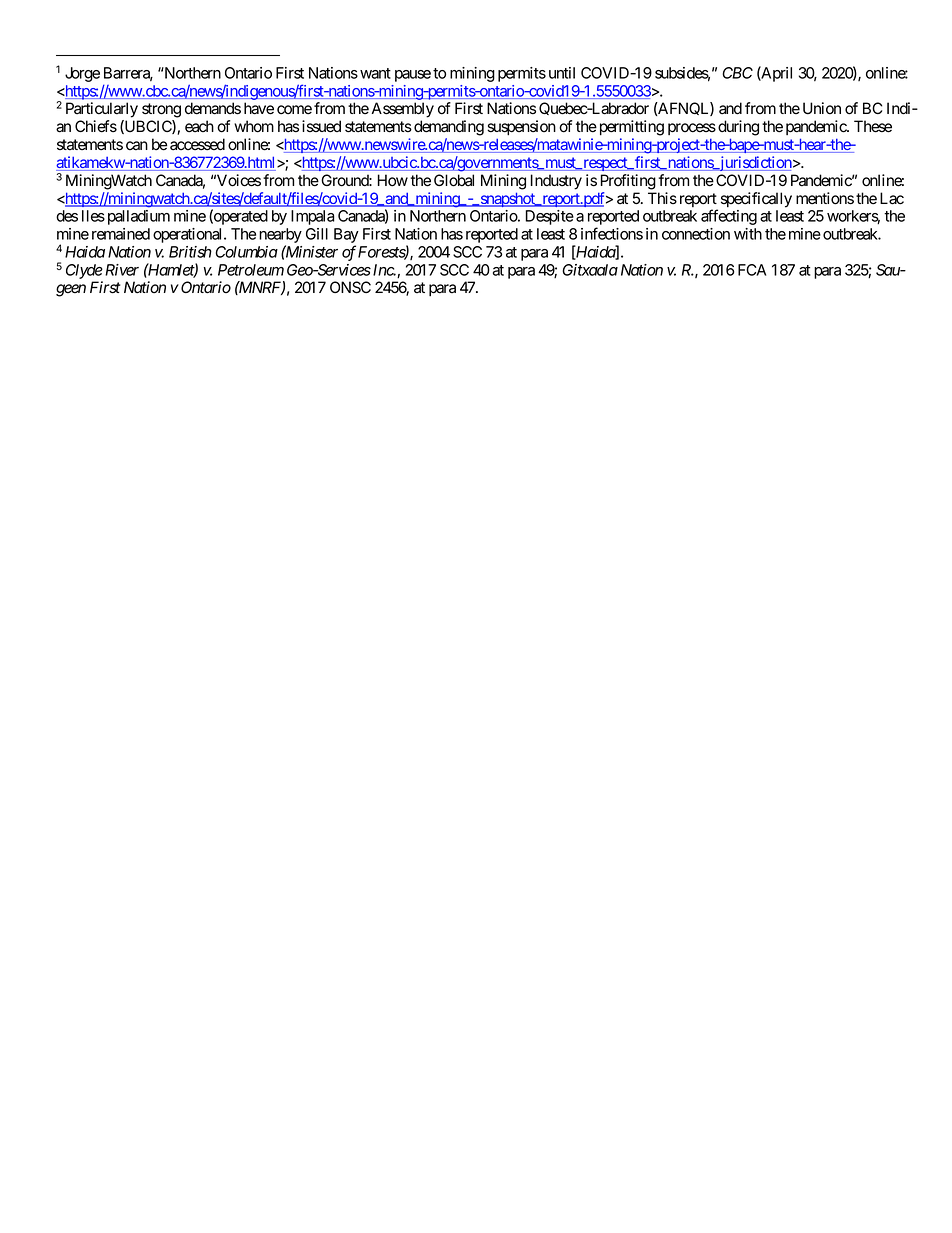 The width and height of the document is (952, 1233). Describe the element at coordinates (454, 180) in the document. I see `Global` at that location.
